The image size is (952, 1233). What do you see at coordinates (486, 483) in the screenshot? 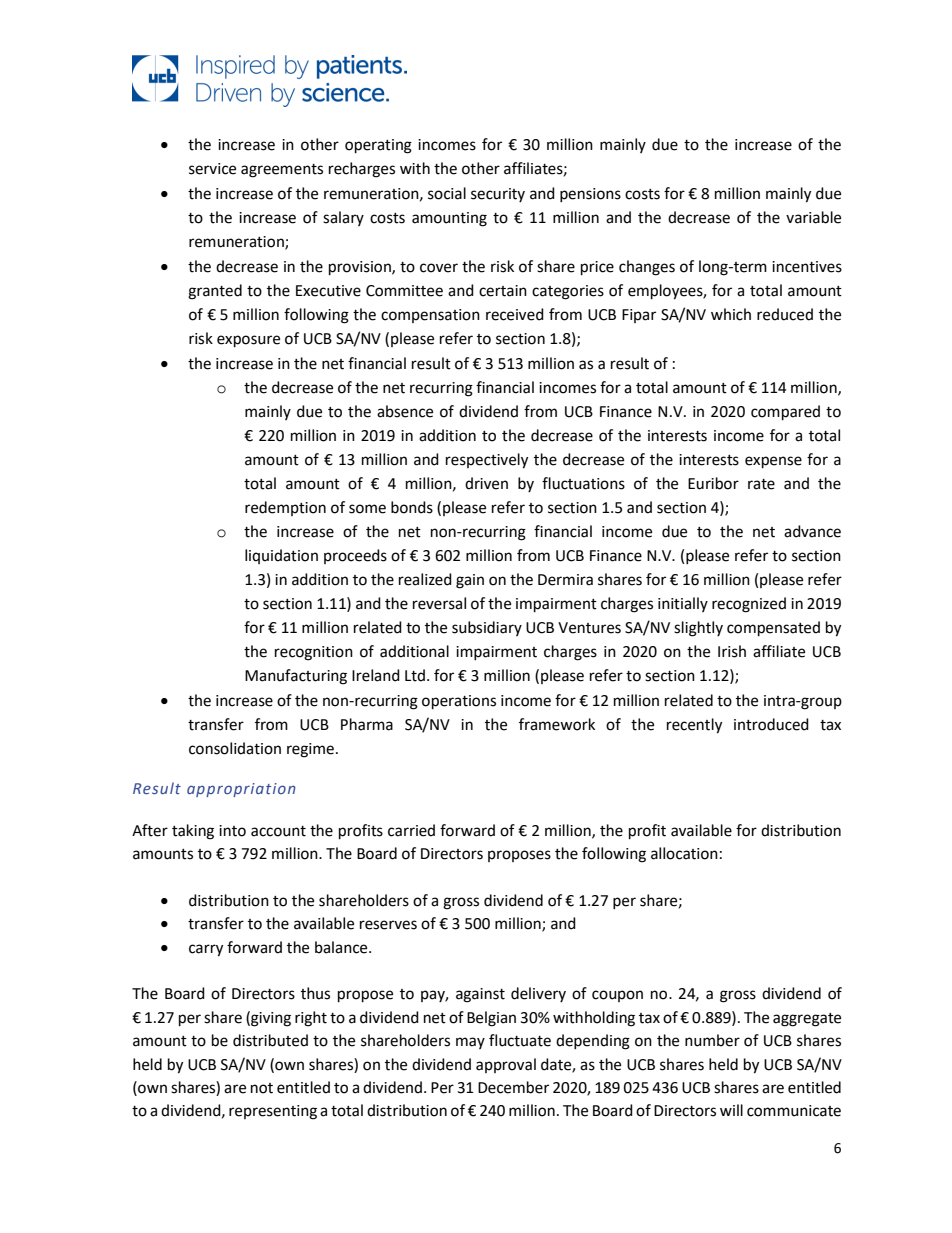
I see `driven` at bounding box center [486, 483].
